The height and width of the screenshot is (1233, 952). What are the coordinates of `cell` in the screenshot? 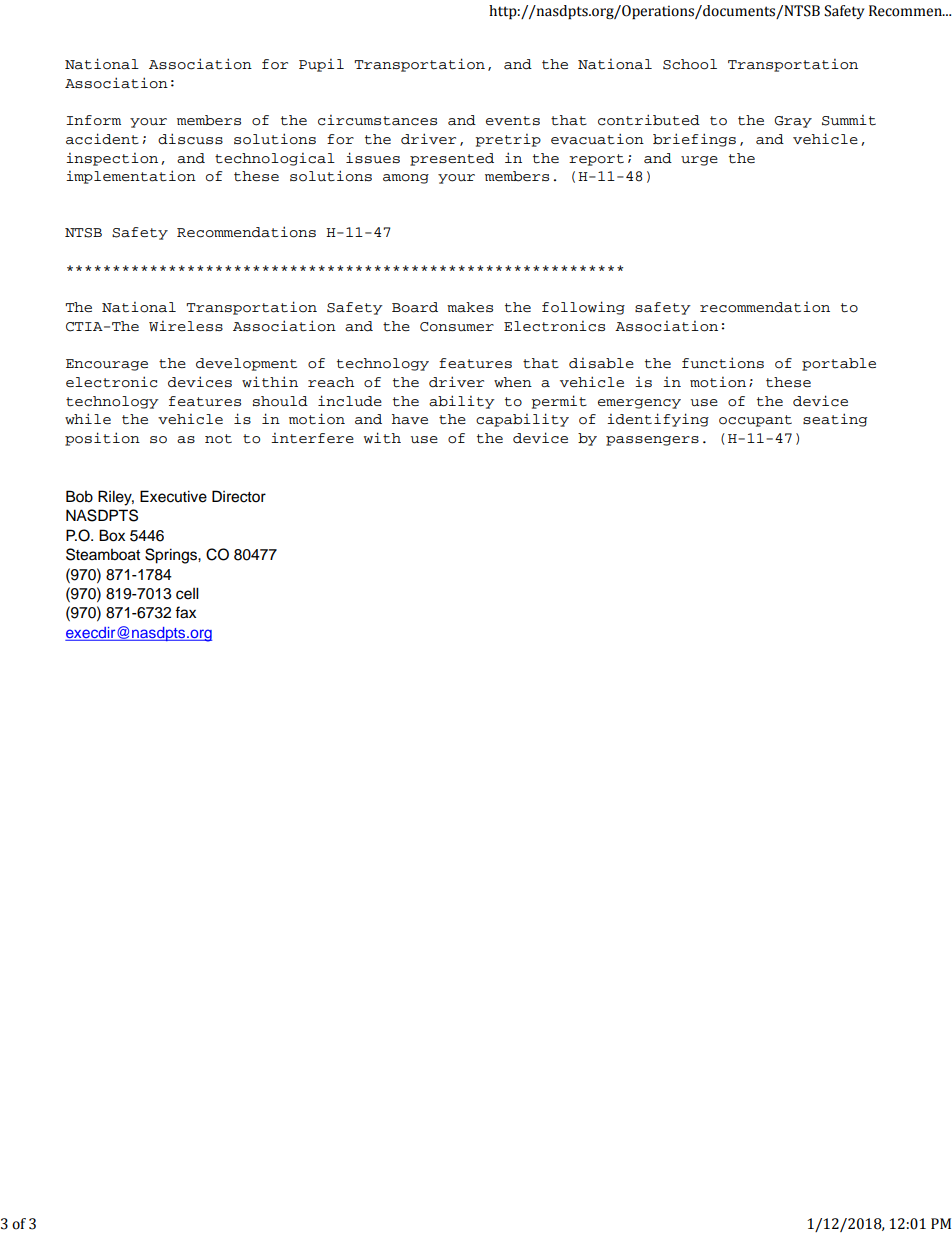 It's located at (187, 593).
